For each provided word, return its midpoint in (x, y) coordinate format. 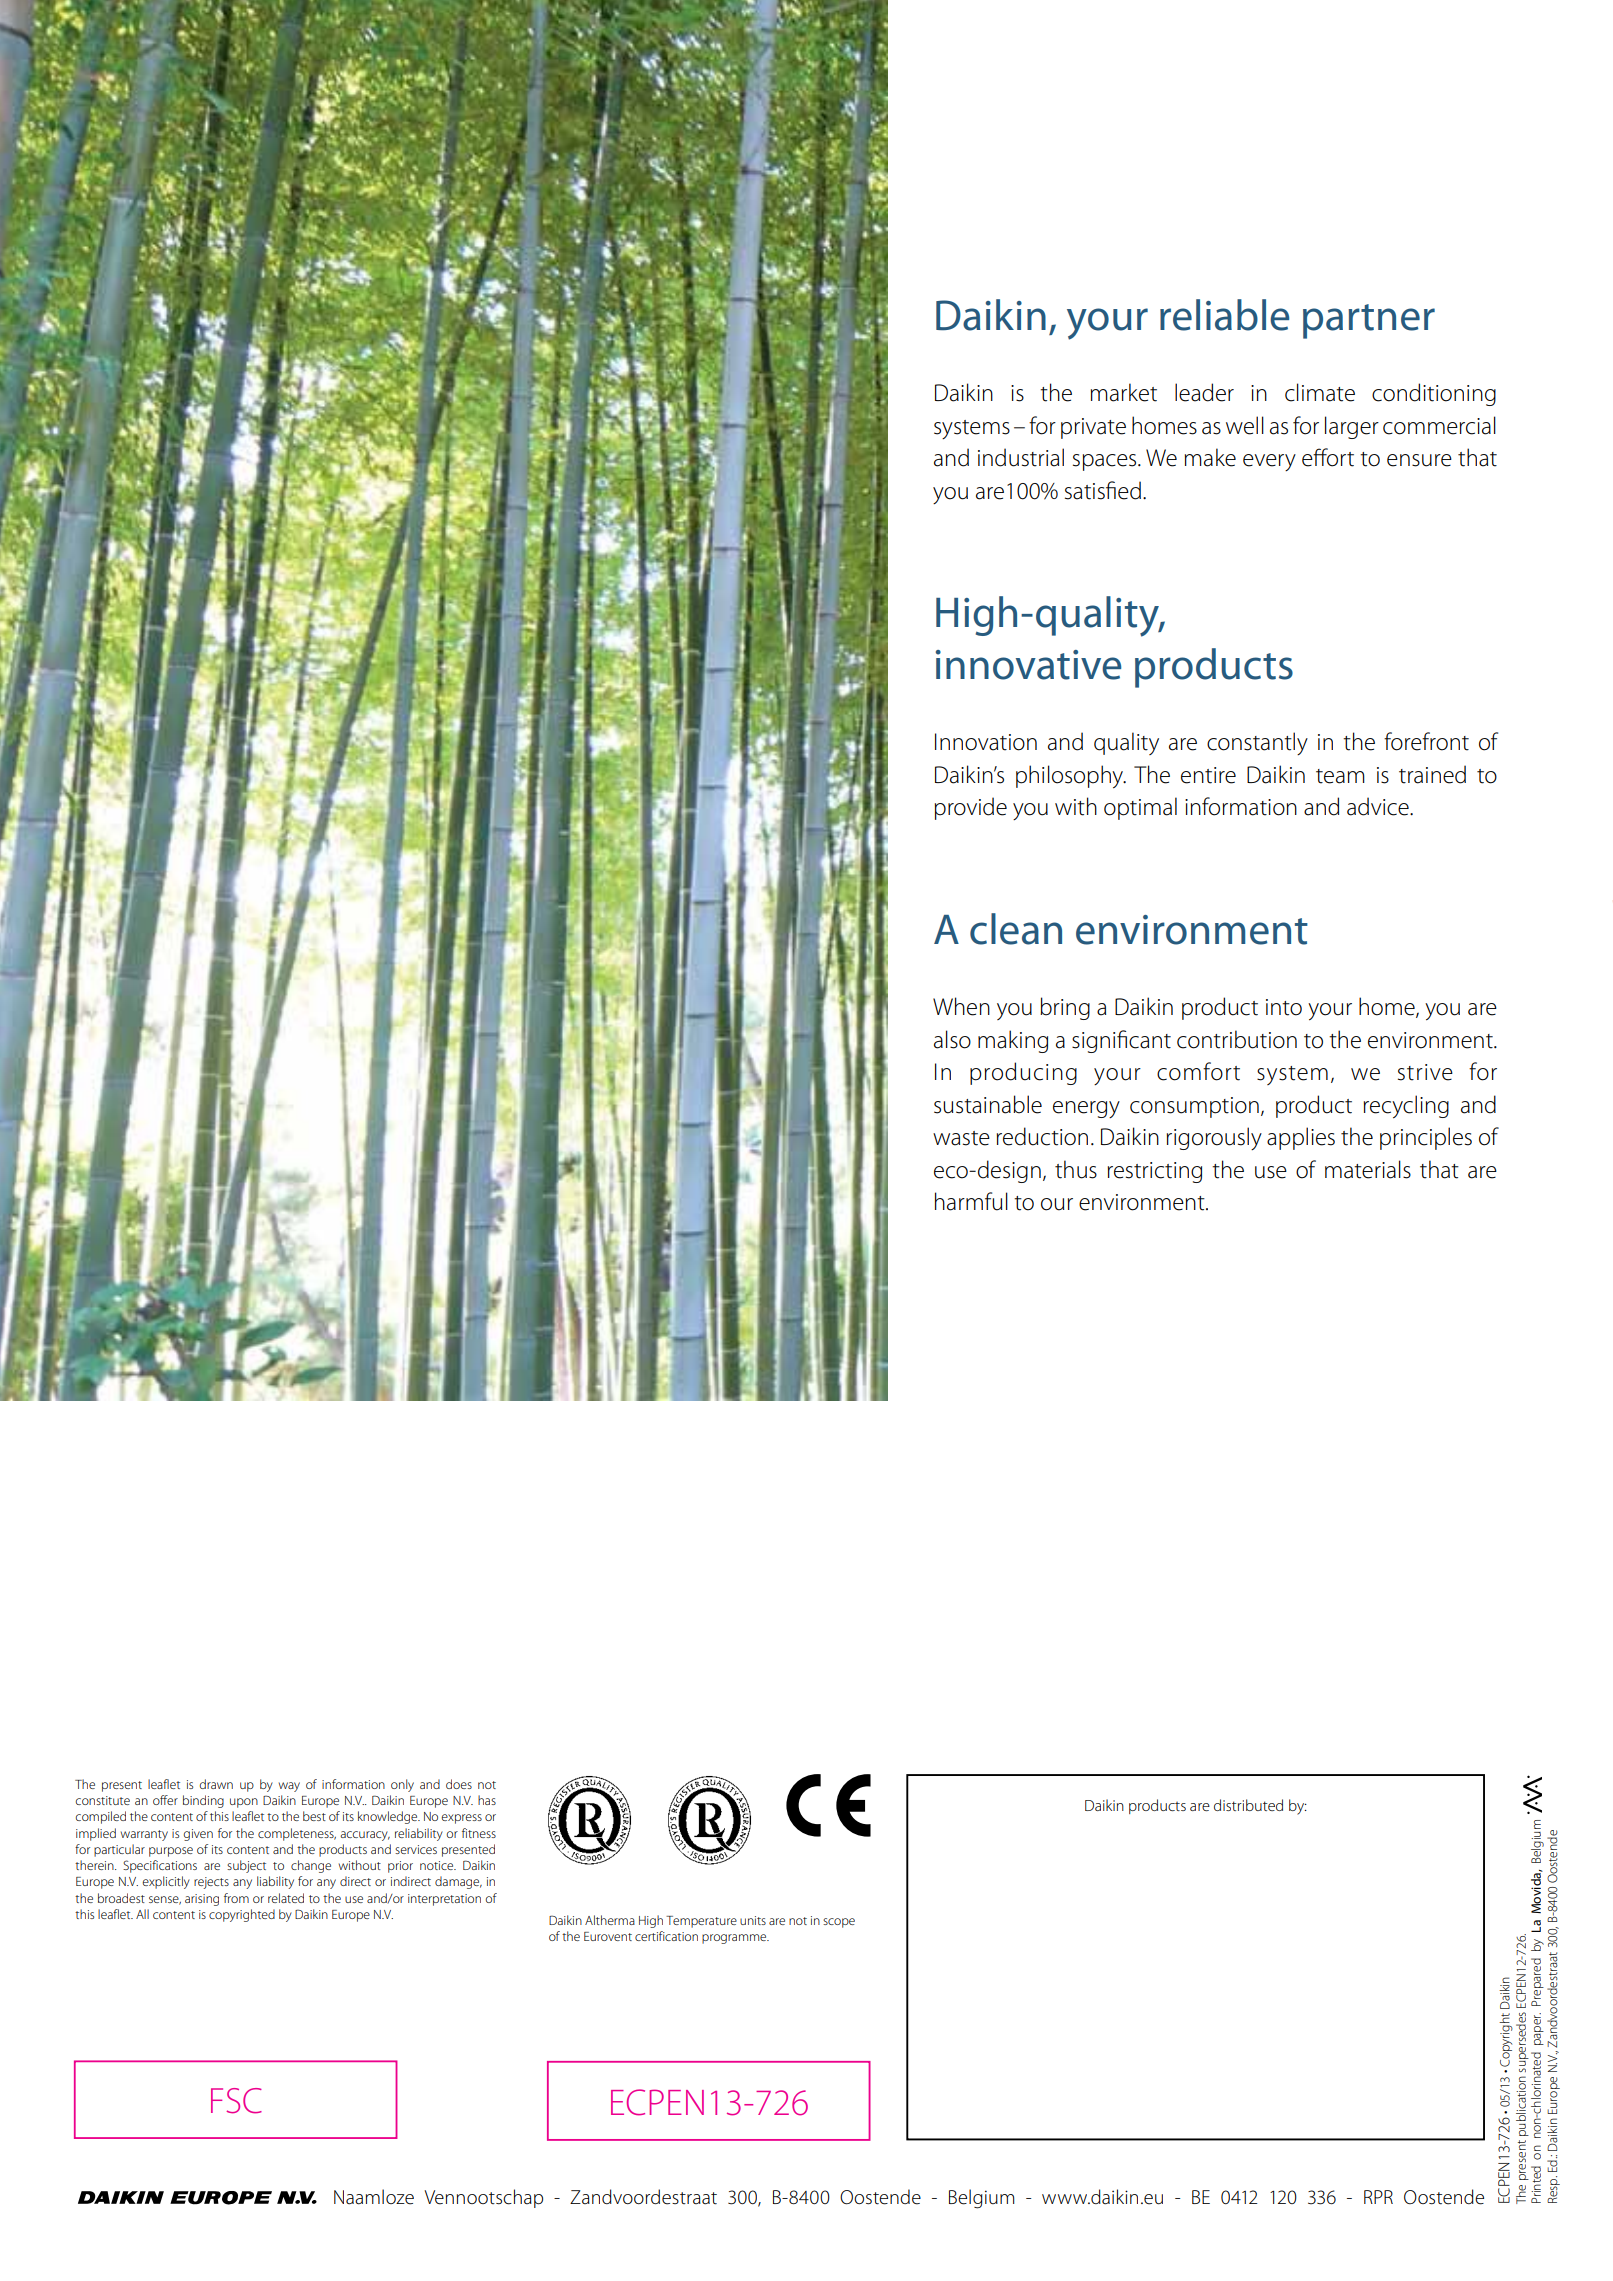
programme (735, 1939)
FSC (236, 2101)
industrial (1021, 457)
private (1093, 428)
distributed (1248, 1805)
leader (1204, 392)
